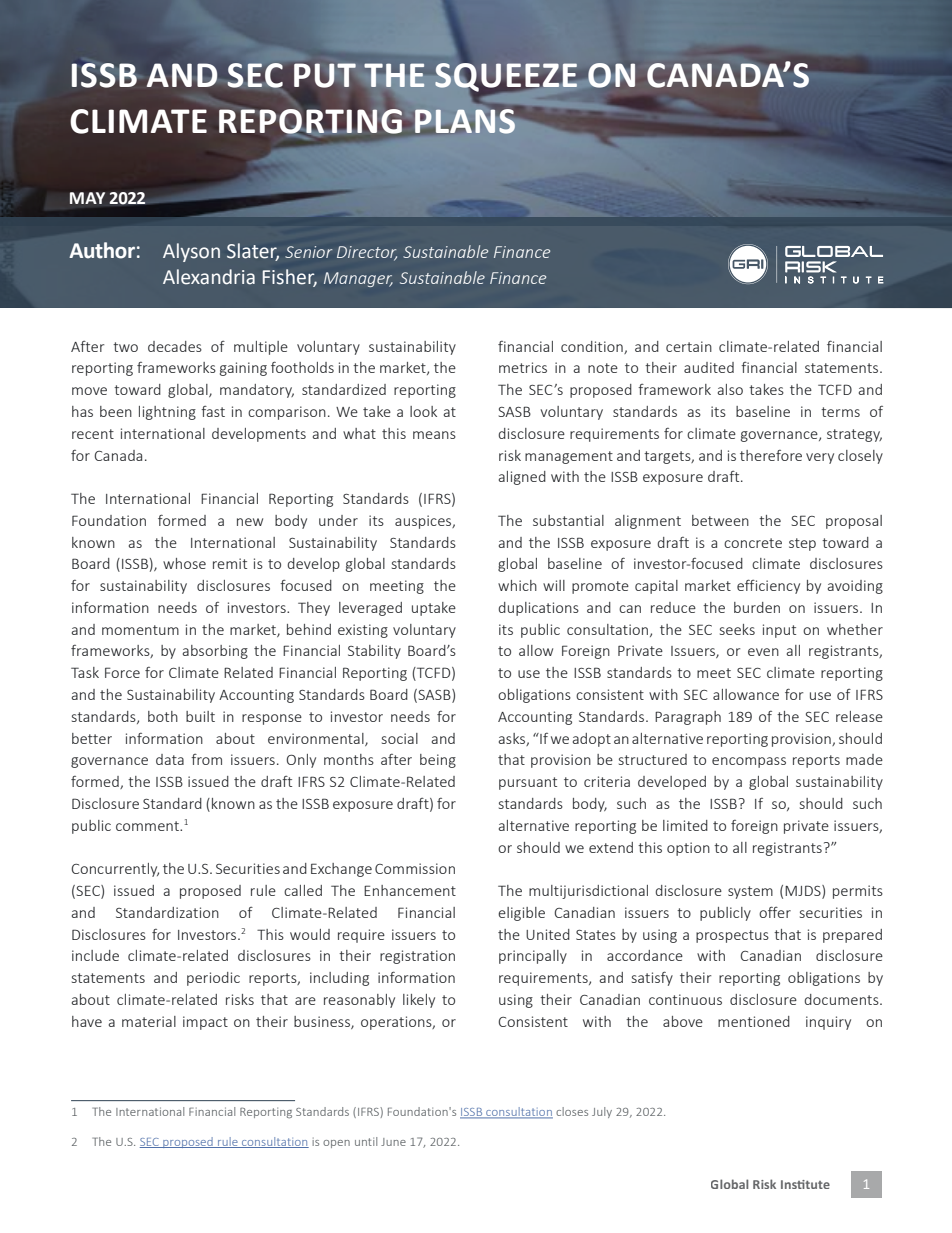  What do you see at coordinates (779, 631) in the screenshot?
I see `input` at bounding box center [779, 631].
